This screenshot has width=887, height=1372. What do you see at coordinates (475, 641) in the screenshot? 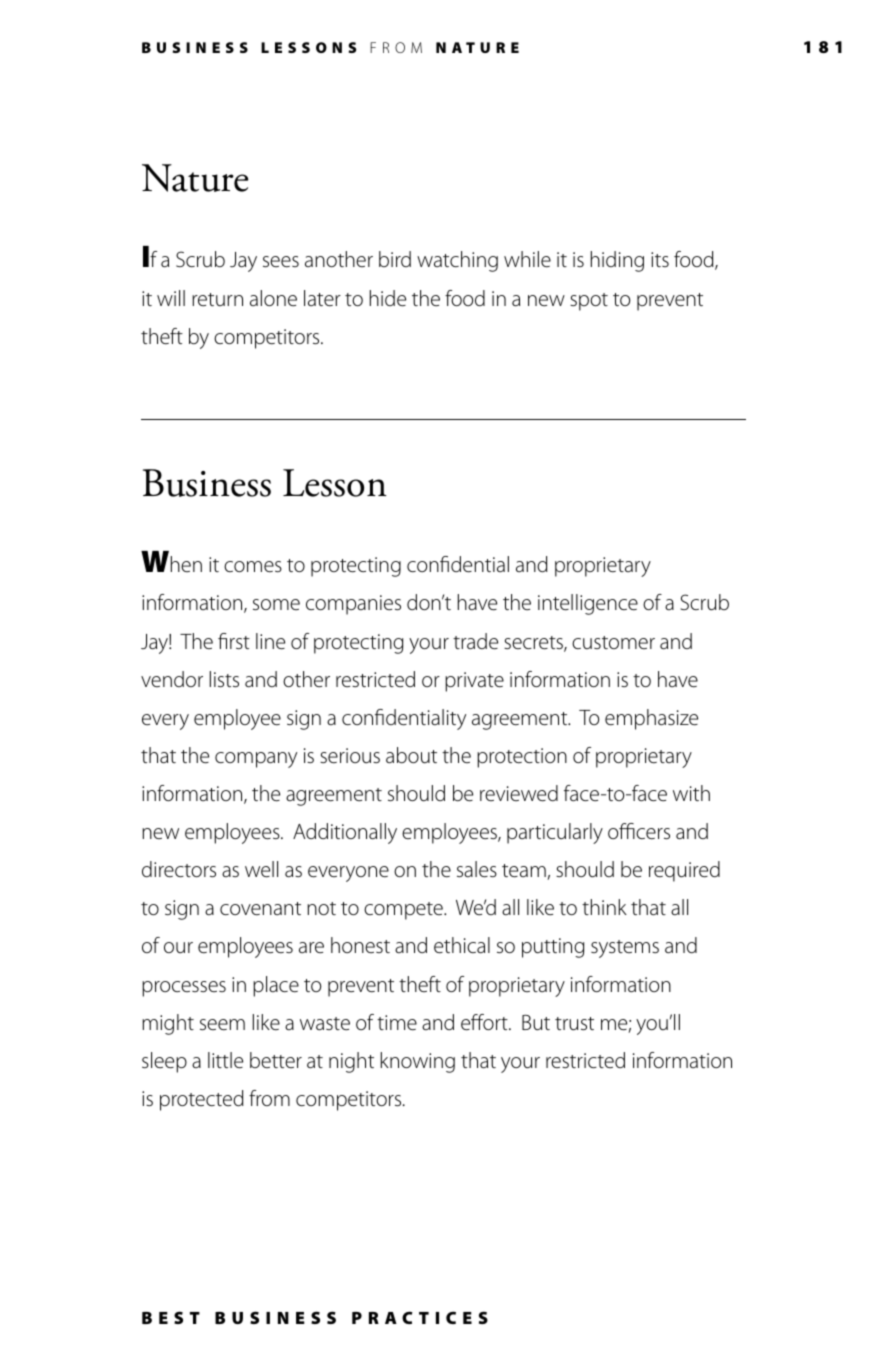
I see `trade` at bounding box center [475, 641].
